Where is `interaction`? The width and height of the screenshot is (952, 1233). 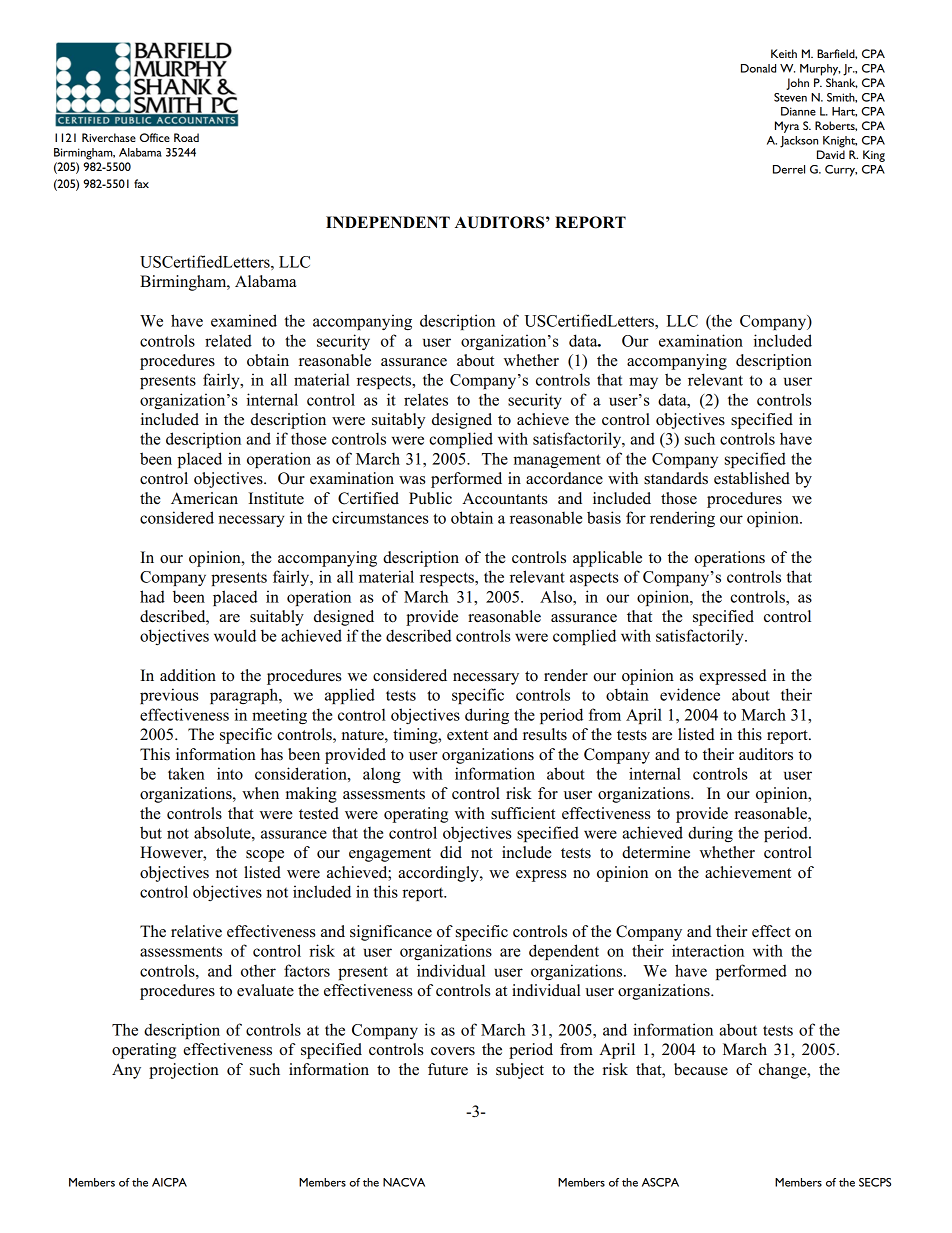
interaction is located at coordinates (708, 950).
